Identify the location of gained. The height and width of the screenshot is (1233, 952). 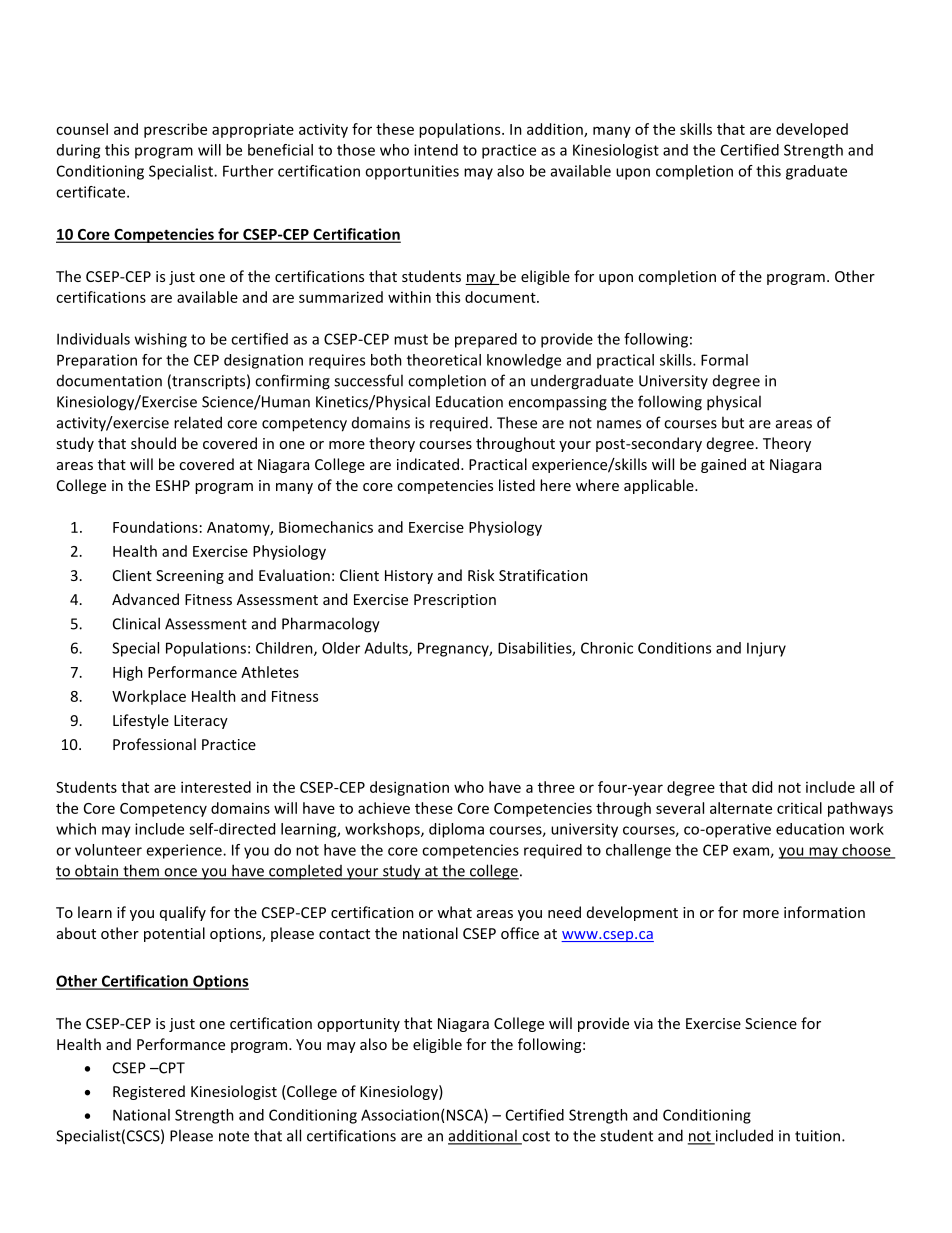
(723, 465).
